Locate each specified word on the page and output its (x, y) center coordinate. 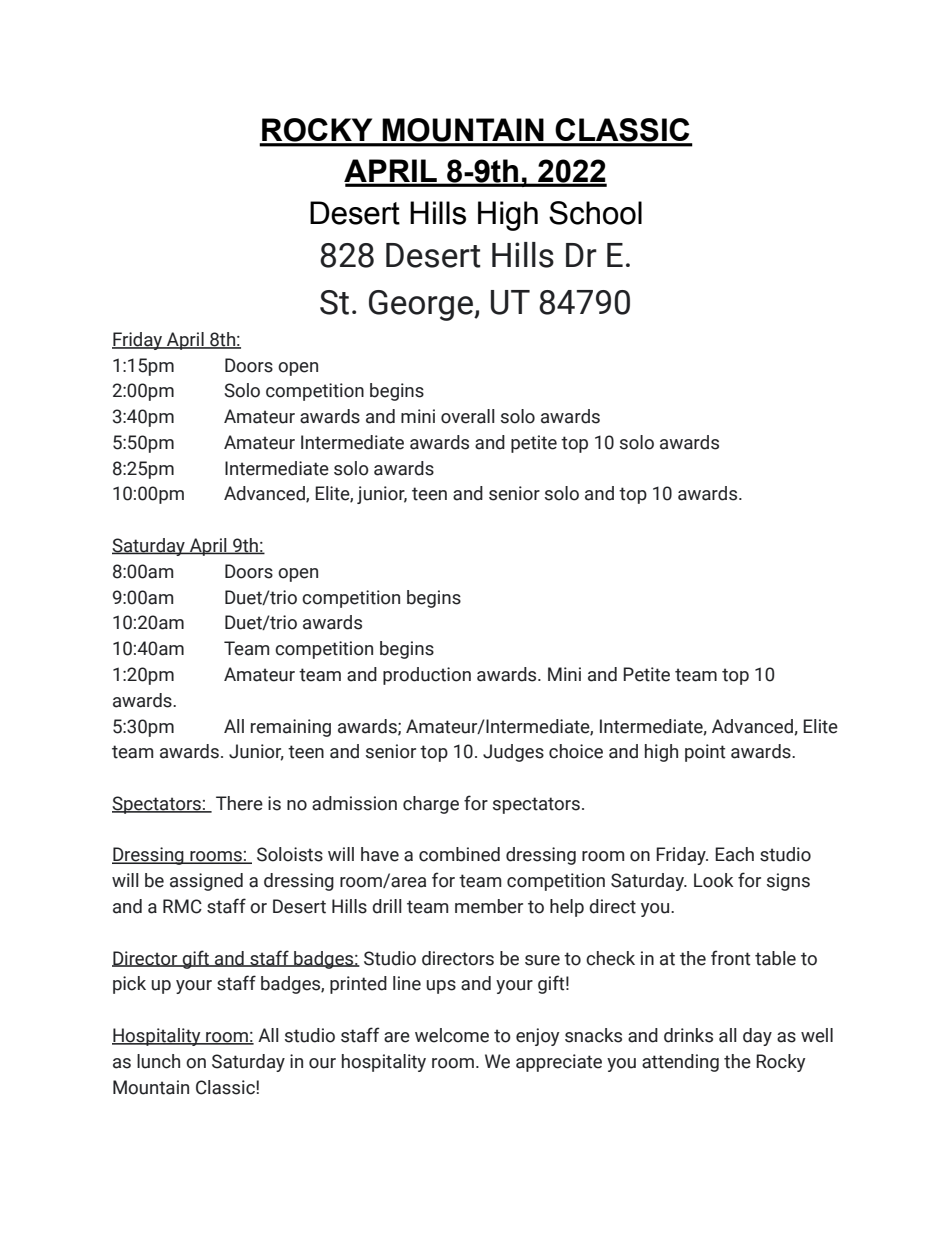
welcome (452, 1035)
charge (431, 805)
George (422, 305)
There (239, 803)
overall (468, 416)
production (427, 676)
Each (734, 854)
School (595, 213)
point (705, 753)
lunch (158, 1061)
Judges (513, 753)
